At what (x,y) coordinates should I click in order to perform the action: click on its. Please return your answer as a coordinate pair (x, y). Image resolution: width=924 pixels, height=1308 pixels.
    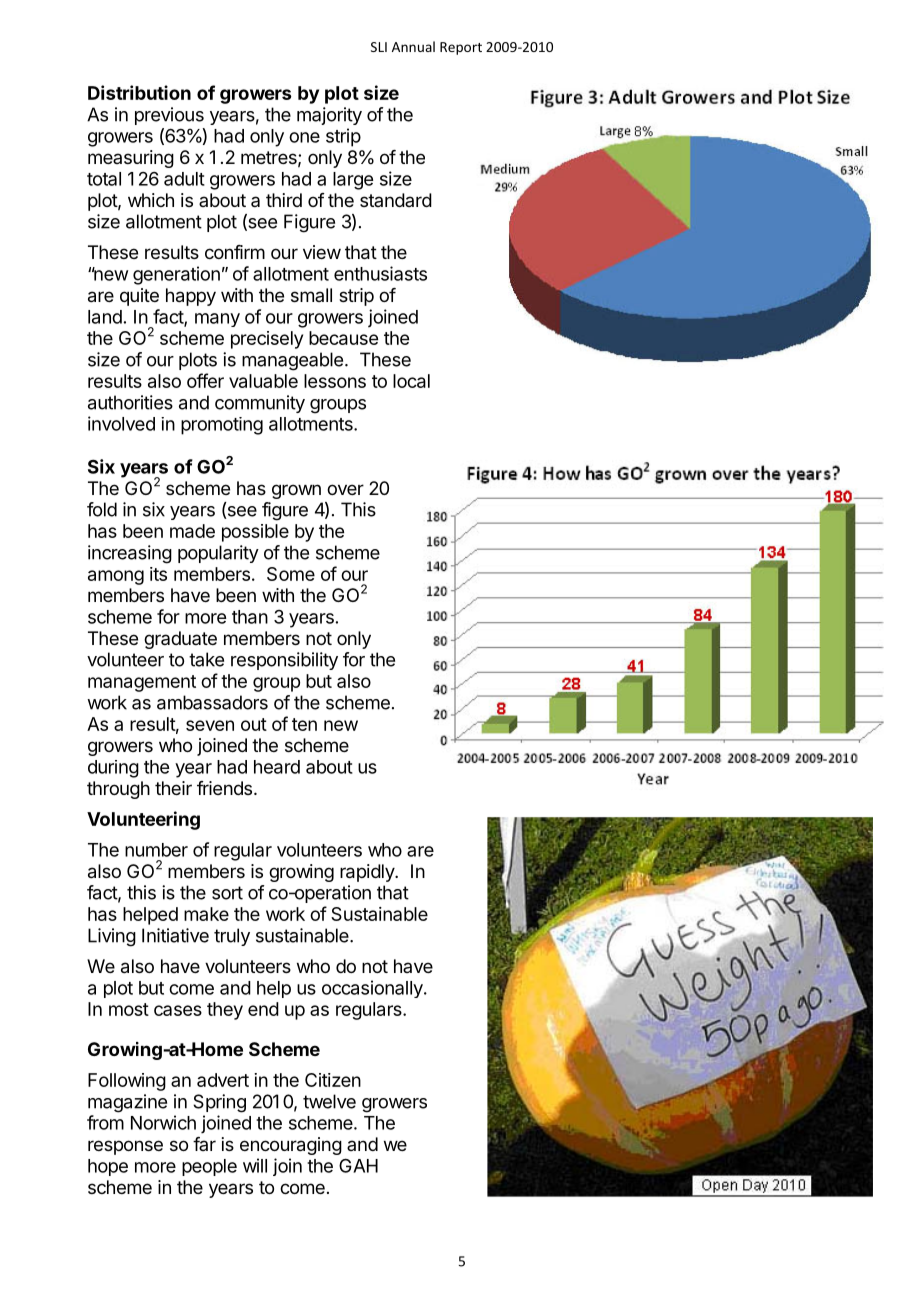
    Looking at the image, I should click on (158, 574).
